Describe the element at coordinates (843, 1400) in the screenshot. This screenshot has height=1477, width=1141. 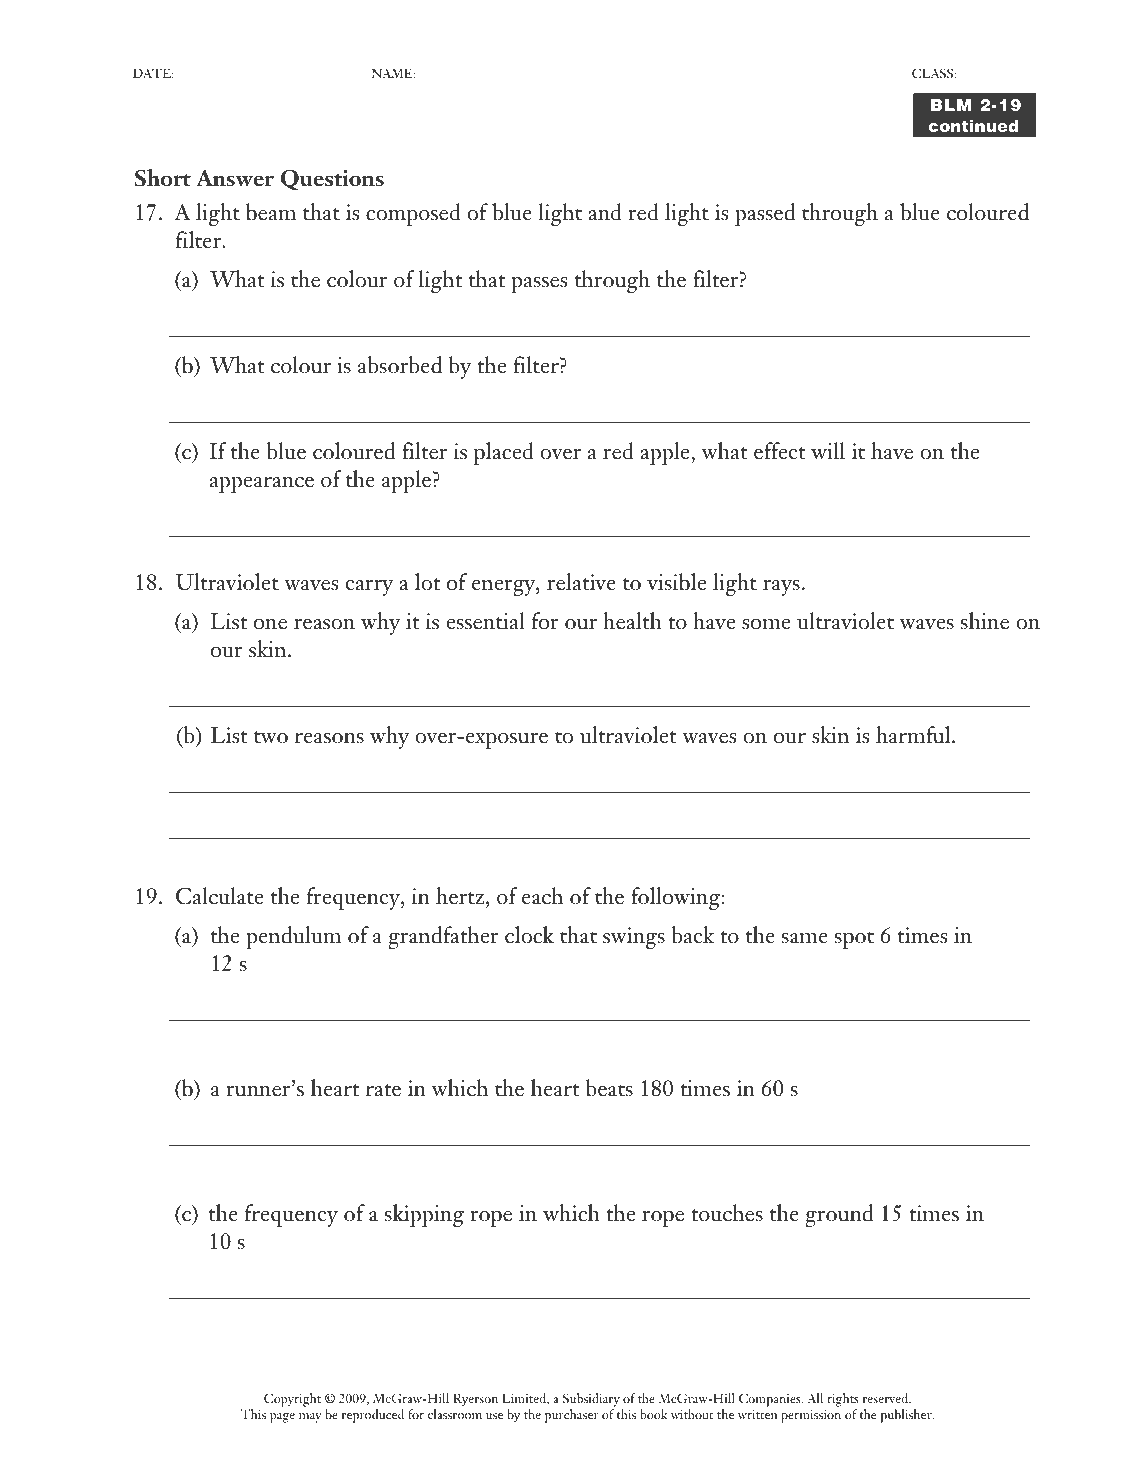
I see `rights` at that location.
